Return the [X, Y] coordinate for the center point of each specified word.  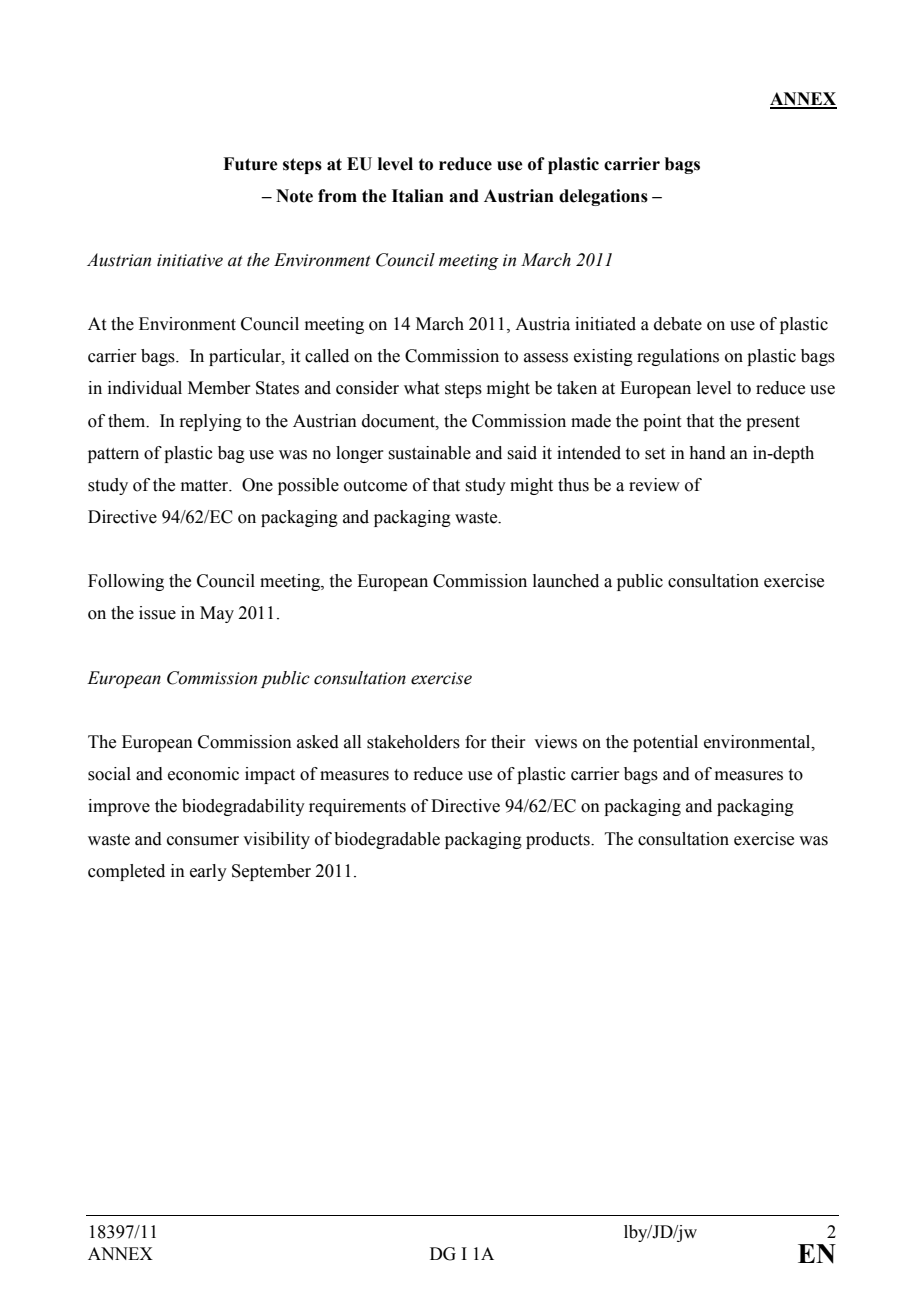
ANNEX [120, 1253]
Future [250, 164]
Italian [418, 196]
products [559, 840]
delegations [603, 197]
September [271, 872]
